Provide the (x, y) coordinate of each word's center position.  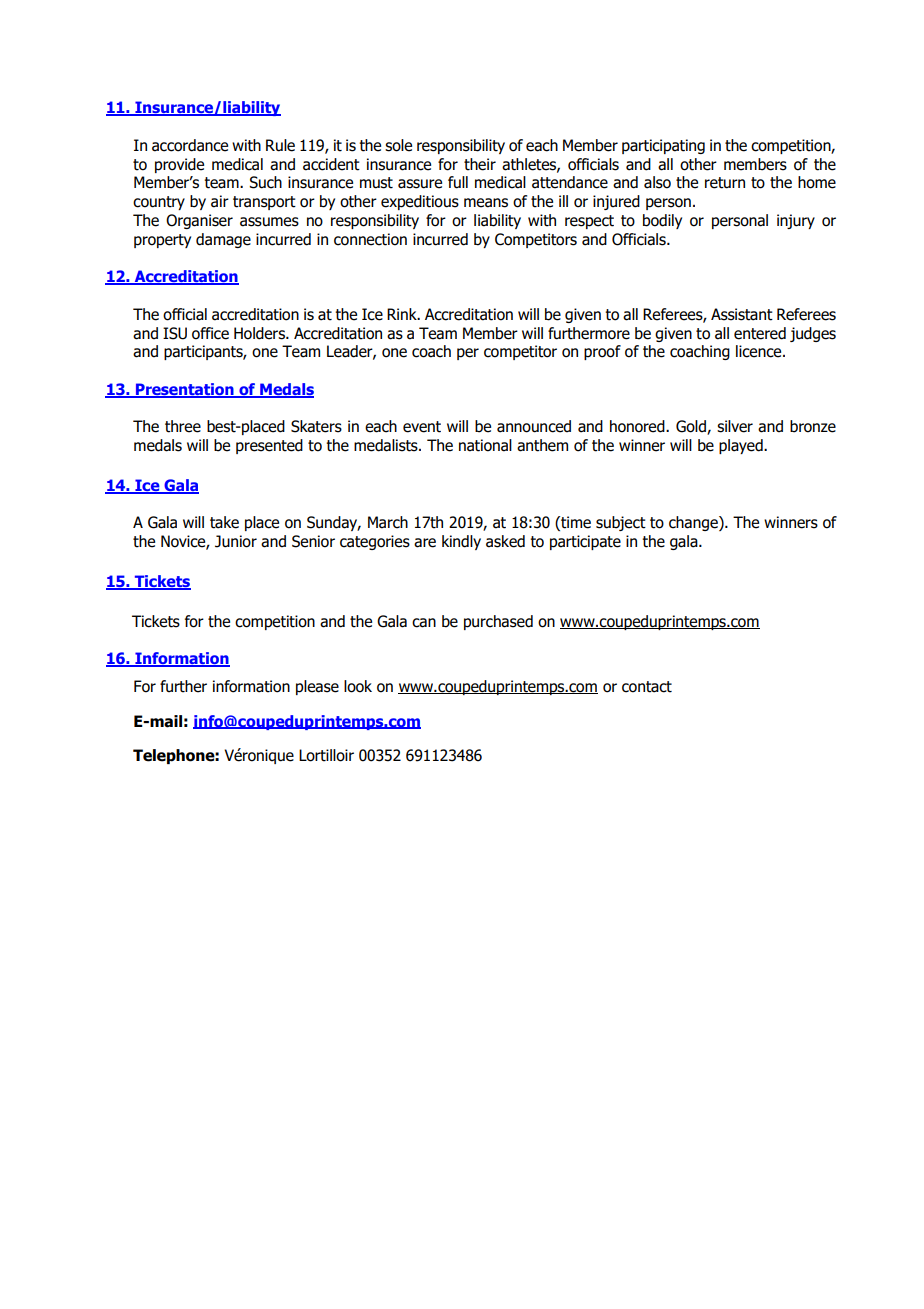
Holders (260, 333)
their (480, 164)
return (725, 183)
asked (505, 541)
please (317, 687)
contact (647, 687)
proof (602, 352)
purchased (498, 622)
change (694, 523)
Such (265, 182)
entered (760, 333)
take (224, 522)
